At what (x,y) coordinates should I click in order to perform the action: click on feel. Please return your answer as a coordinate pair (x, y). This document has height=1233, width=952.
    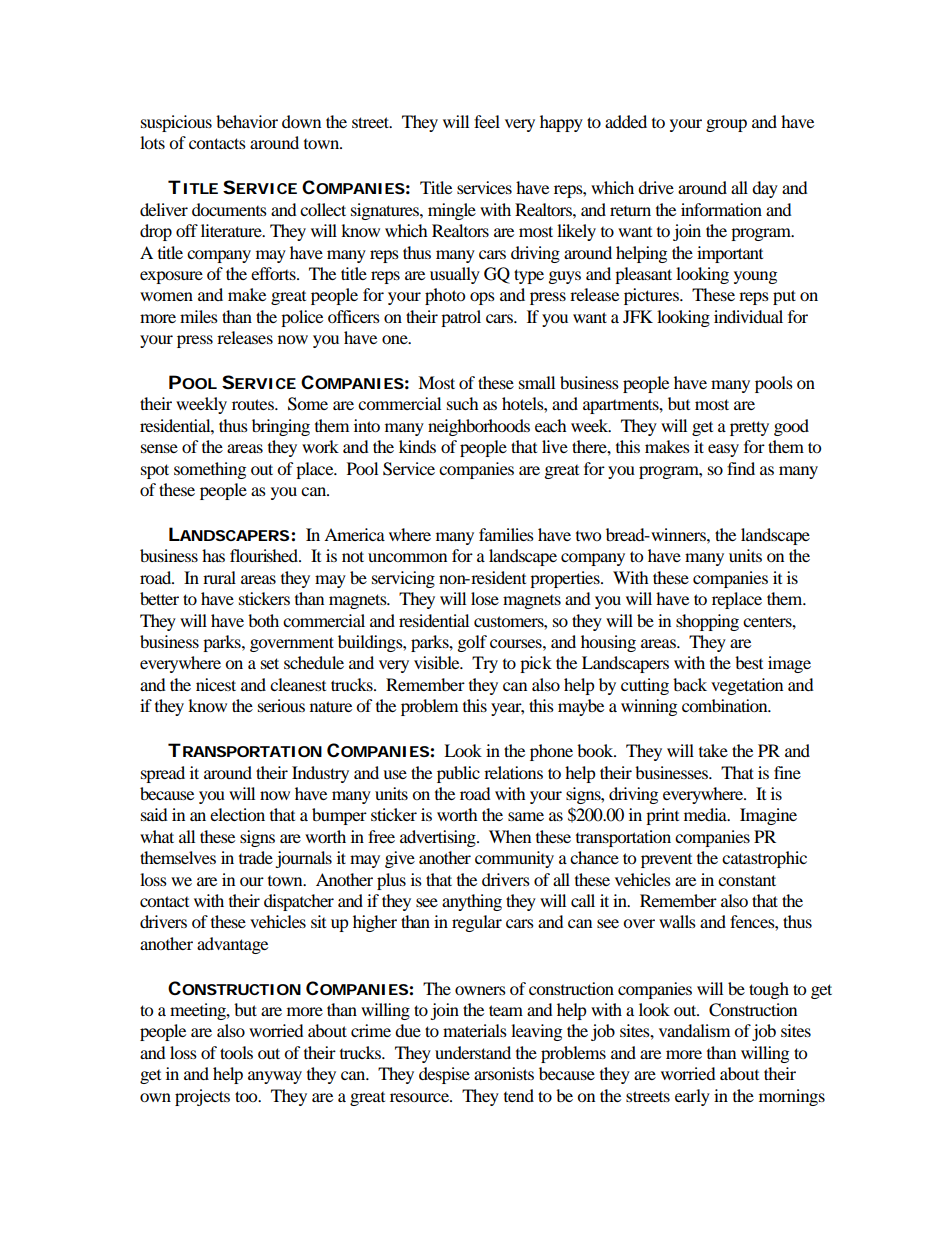
    Looking at the image, I should click on (487, 121).
